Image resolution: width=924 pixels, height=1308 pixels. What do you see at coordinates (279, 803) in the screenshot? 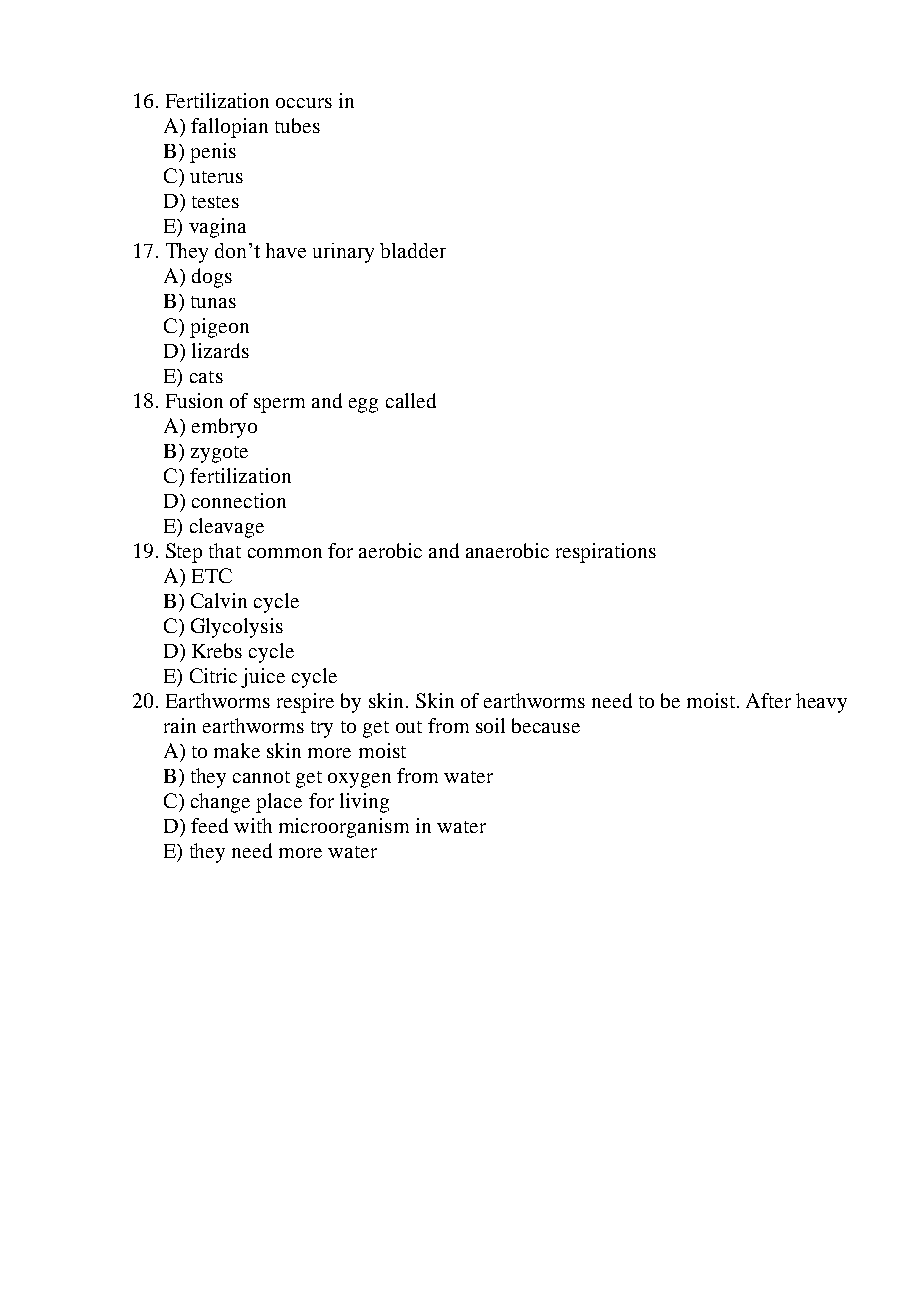
I see `place` at bounding box center [279, 803].
